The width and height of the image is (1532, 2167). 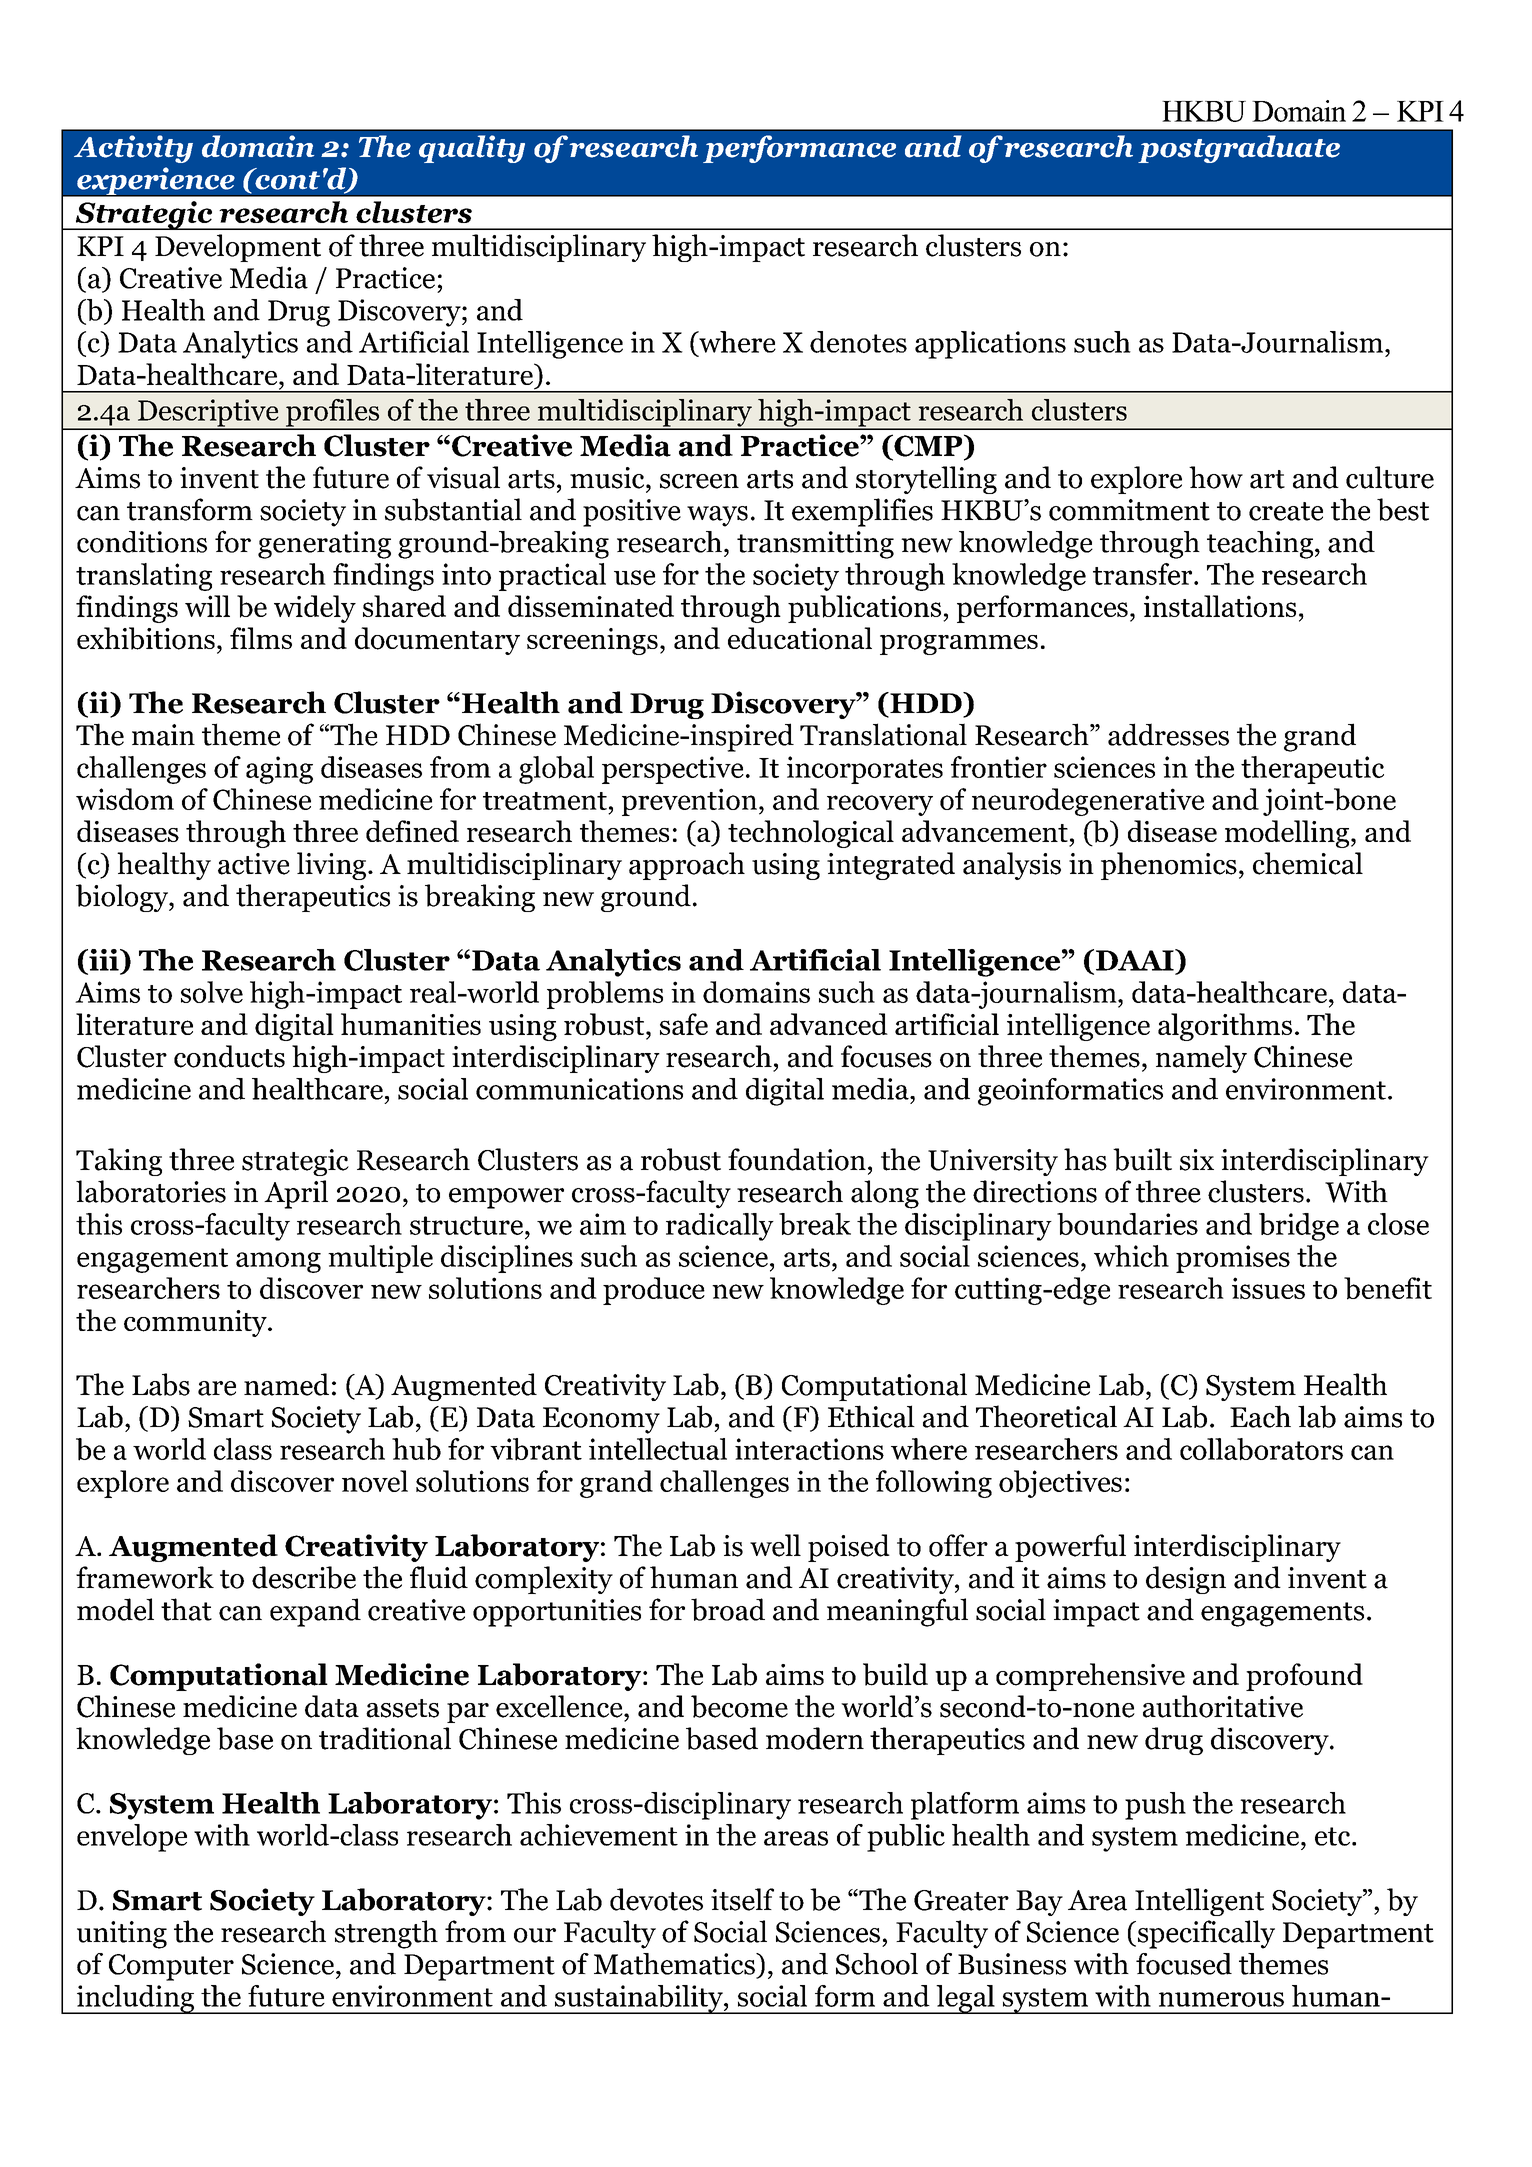 I want to click on named, so click(x=286, y=1384).
